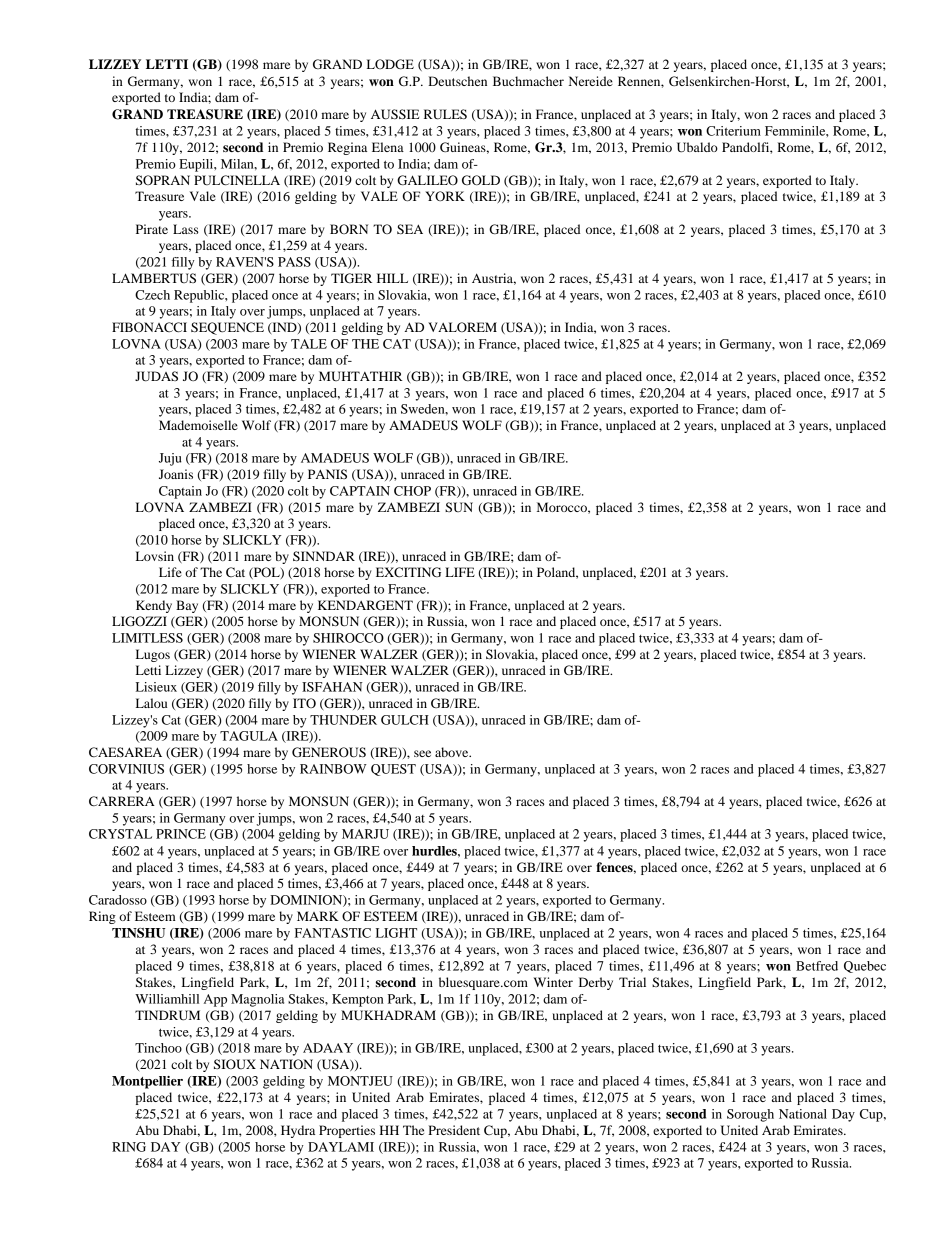 Image resolution: width=952 pixels, height=1233 pixels. What do you see at coordinates (235, 1064) in the image?
I see `SIOUX` at bounding box center [235, 1064].
